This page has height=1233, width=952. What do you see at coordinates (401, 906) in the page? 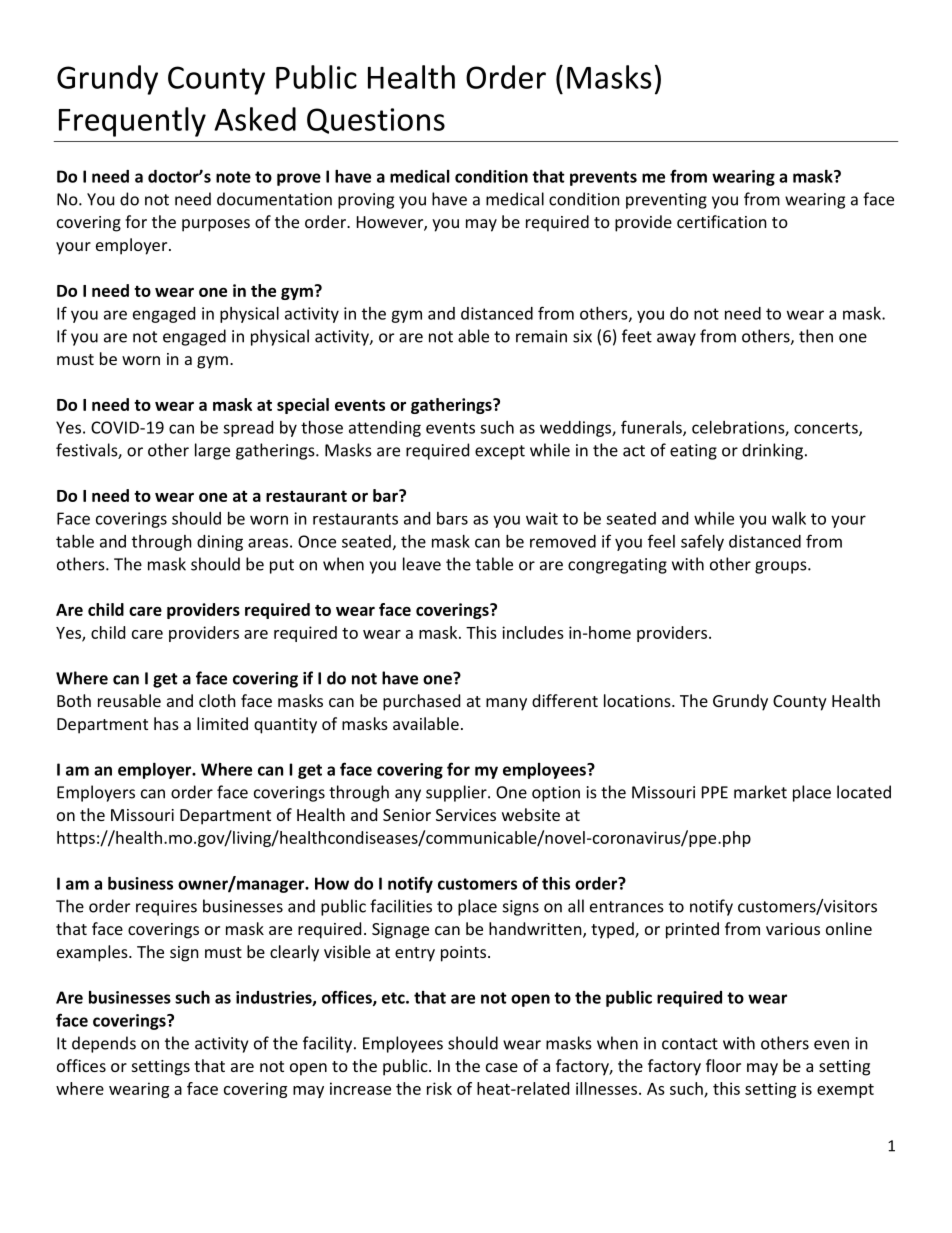
I see `facilities` at bounding box center [401, 906].
